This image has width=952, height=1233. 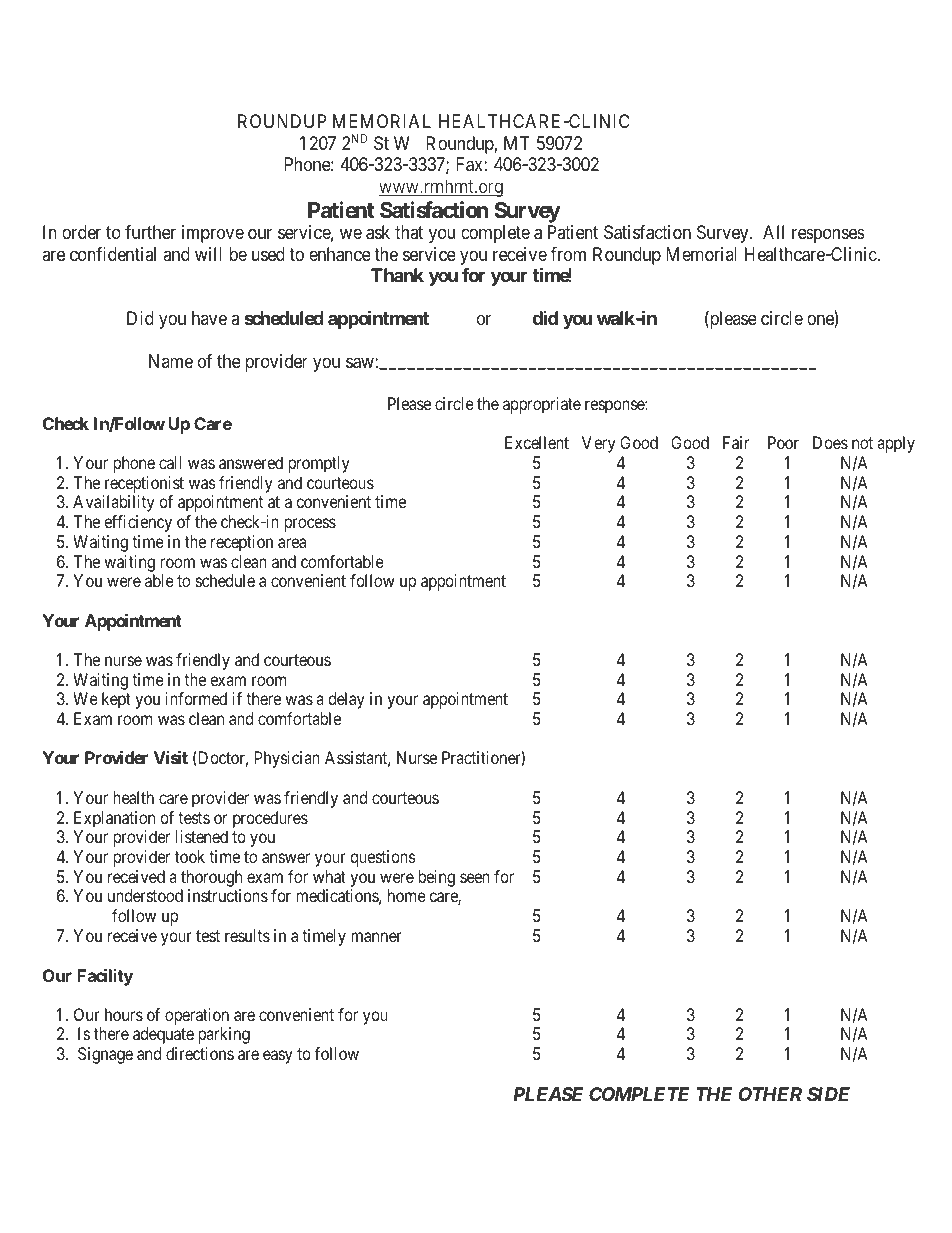 What do you see at coordinates (150, 232) in the image?
I see `further` at bounding box center [150, 232].
